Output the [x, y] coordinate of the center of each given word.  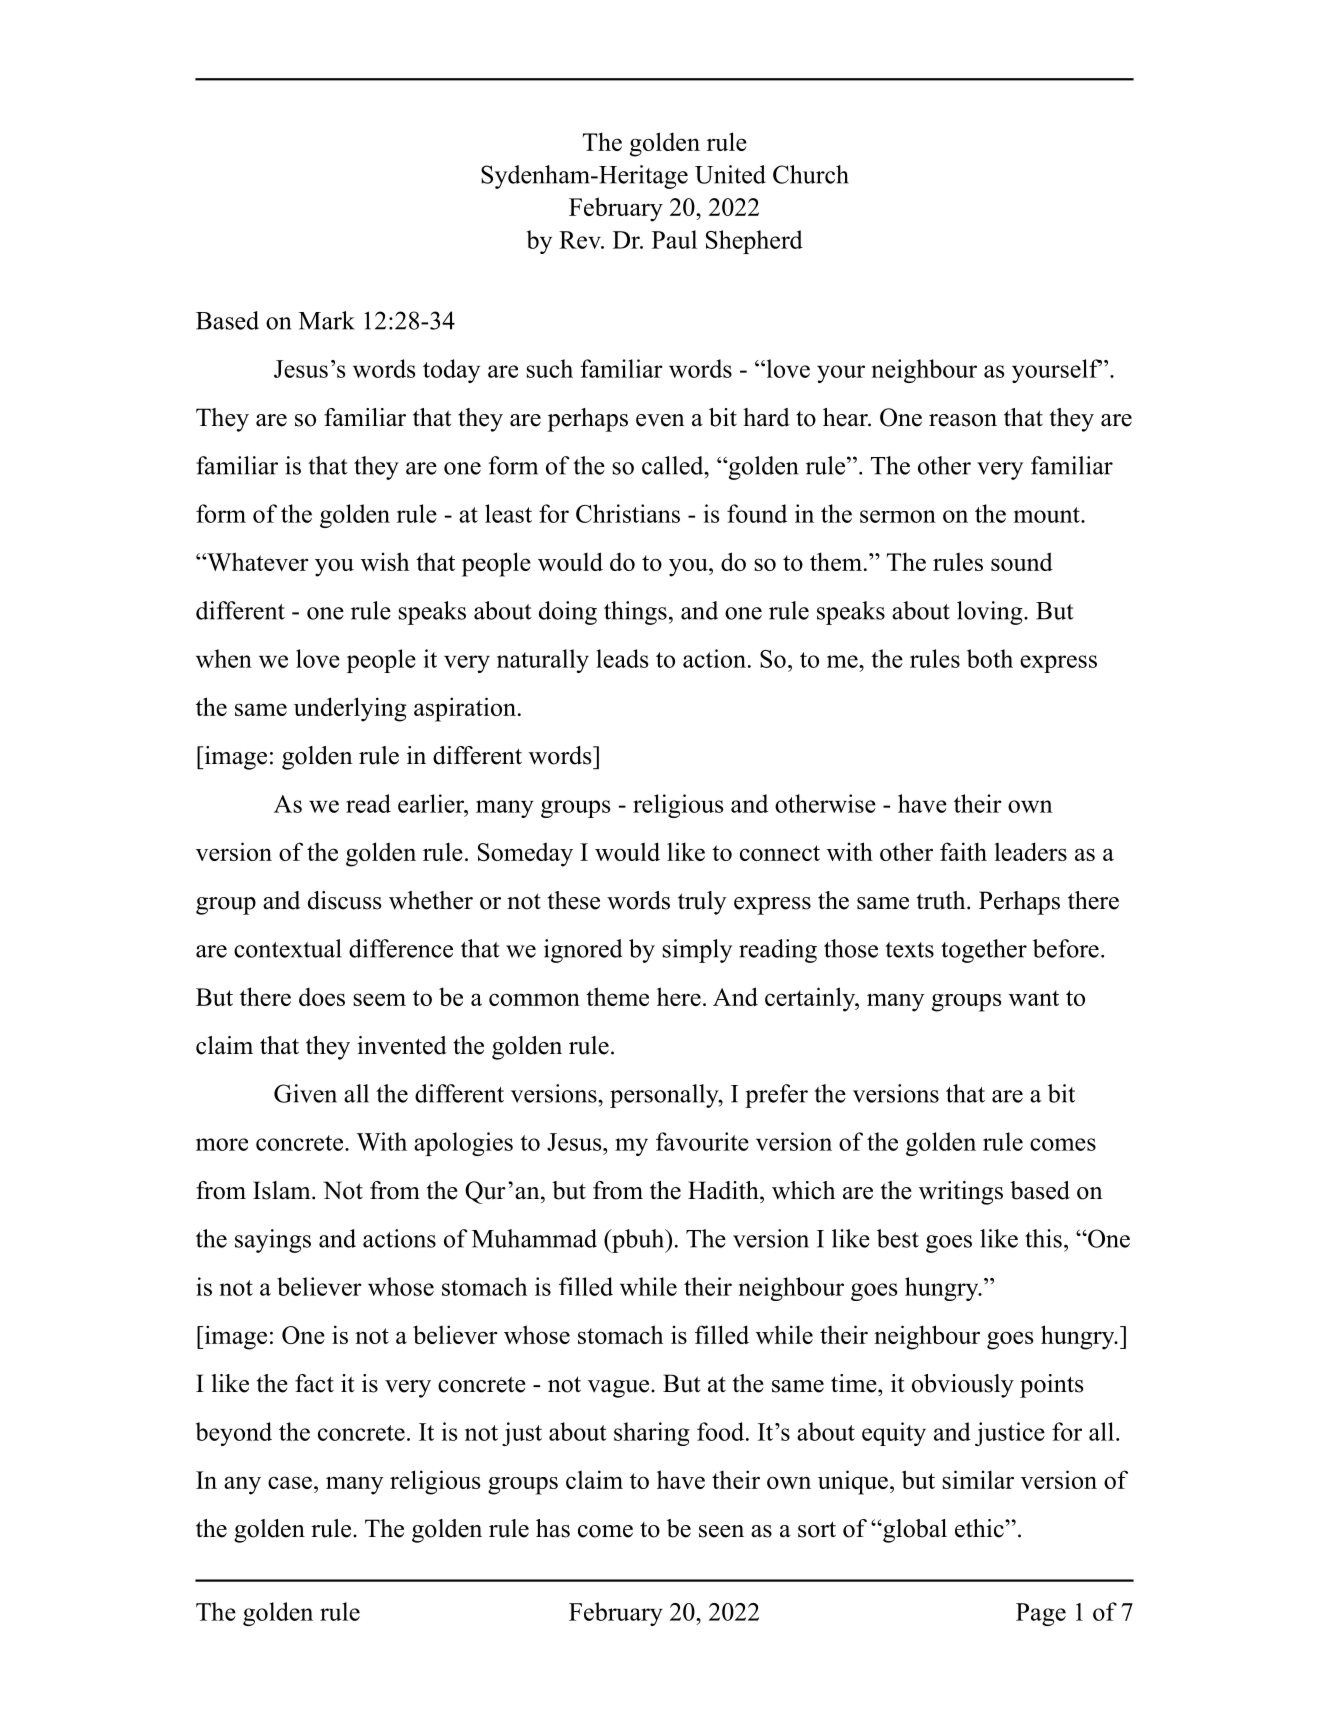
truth [942, 900]
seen [721, 1531]
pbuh [638, 1241]
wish [385, 561]
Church [811, 174]
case [290, 1482]
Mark [327, 320]
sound [1022, 561]
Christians [628, 513]
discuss [344, 900]
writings [961, 1193]
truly [702, 903]
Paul [674, 239]
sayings [273, 1241]
